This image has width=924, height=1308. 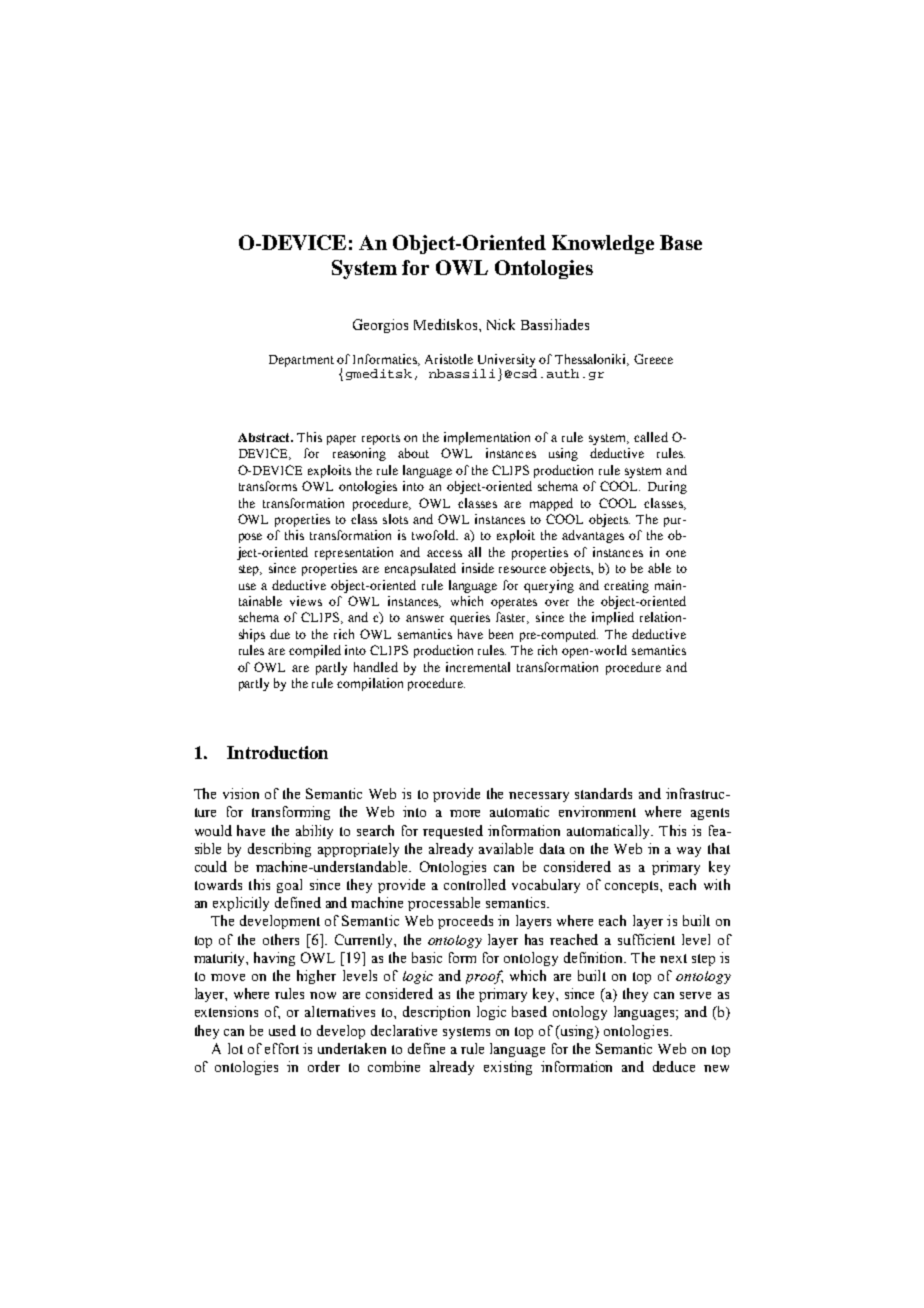 I want to click on Abstract, so click(x=265, y=437).
